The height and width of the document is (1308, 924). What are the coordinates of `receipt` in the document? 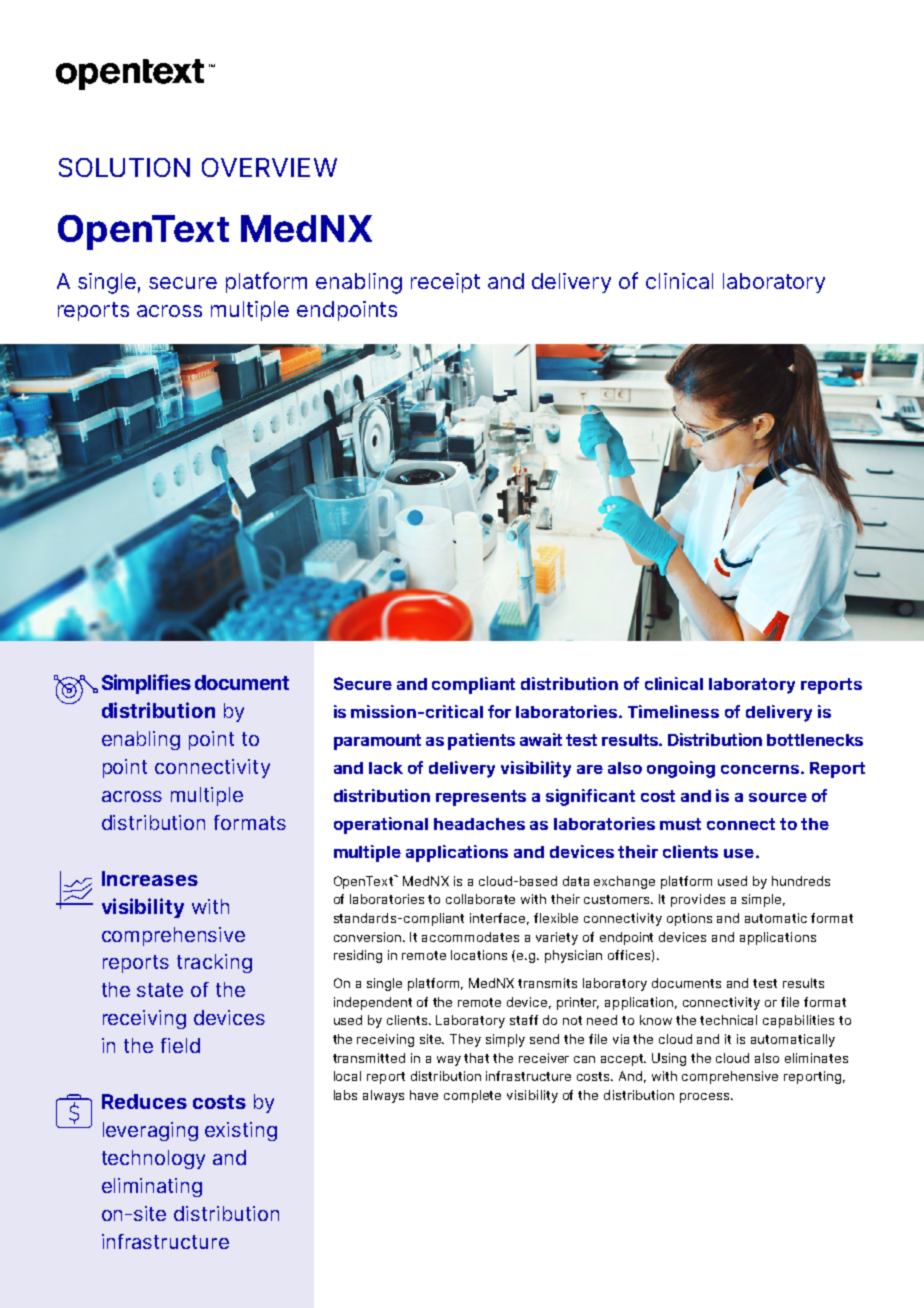 It's located at (445, 283).
